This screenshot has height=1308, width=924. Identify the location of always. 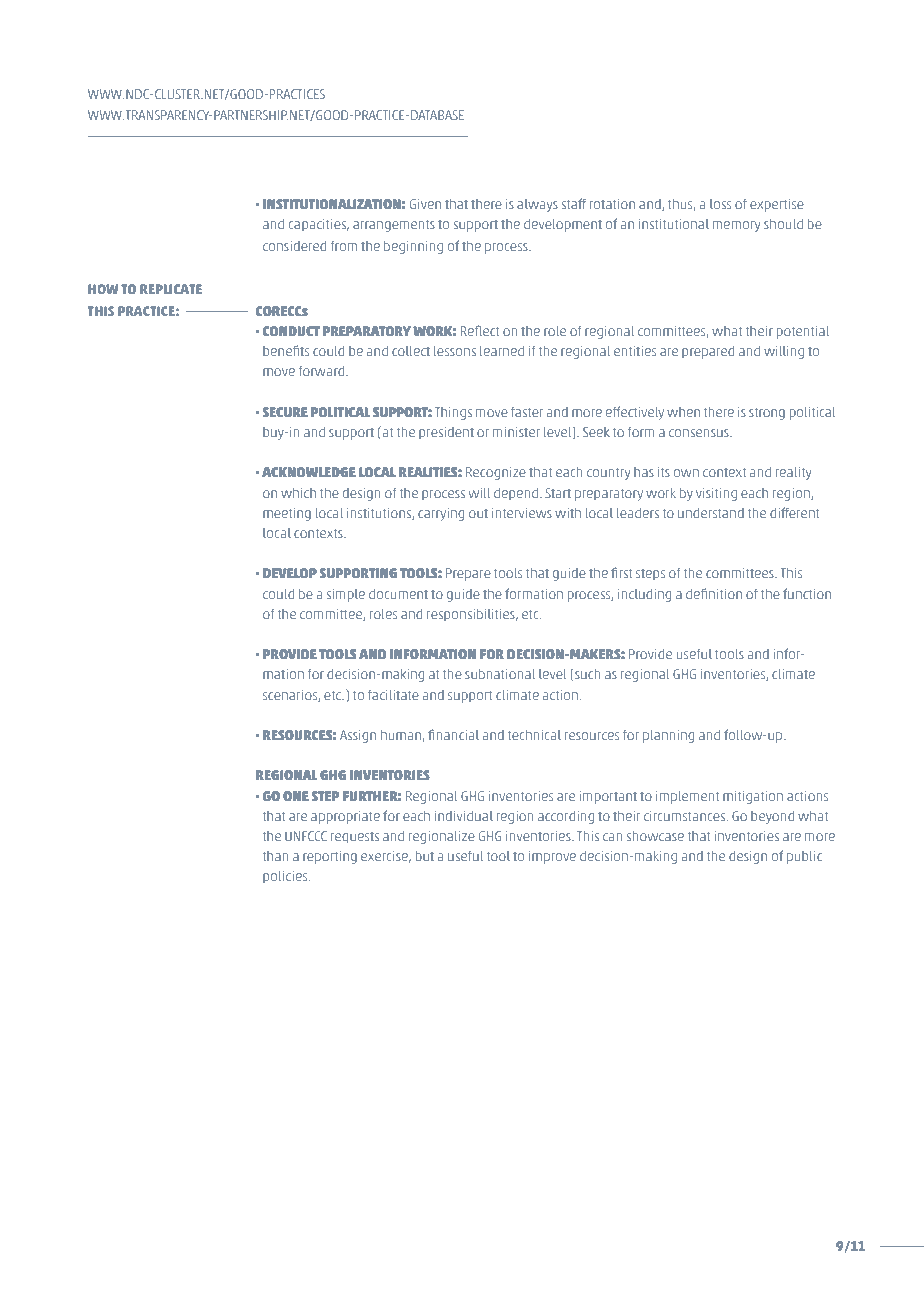
(537, 205).
